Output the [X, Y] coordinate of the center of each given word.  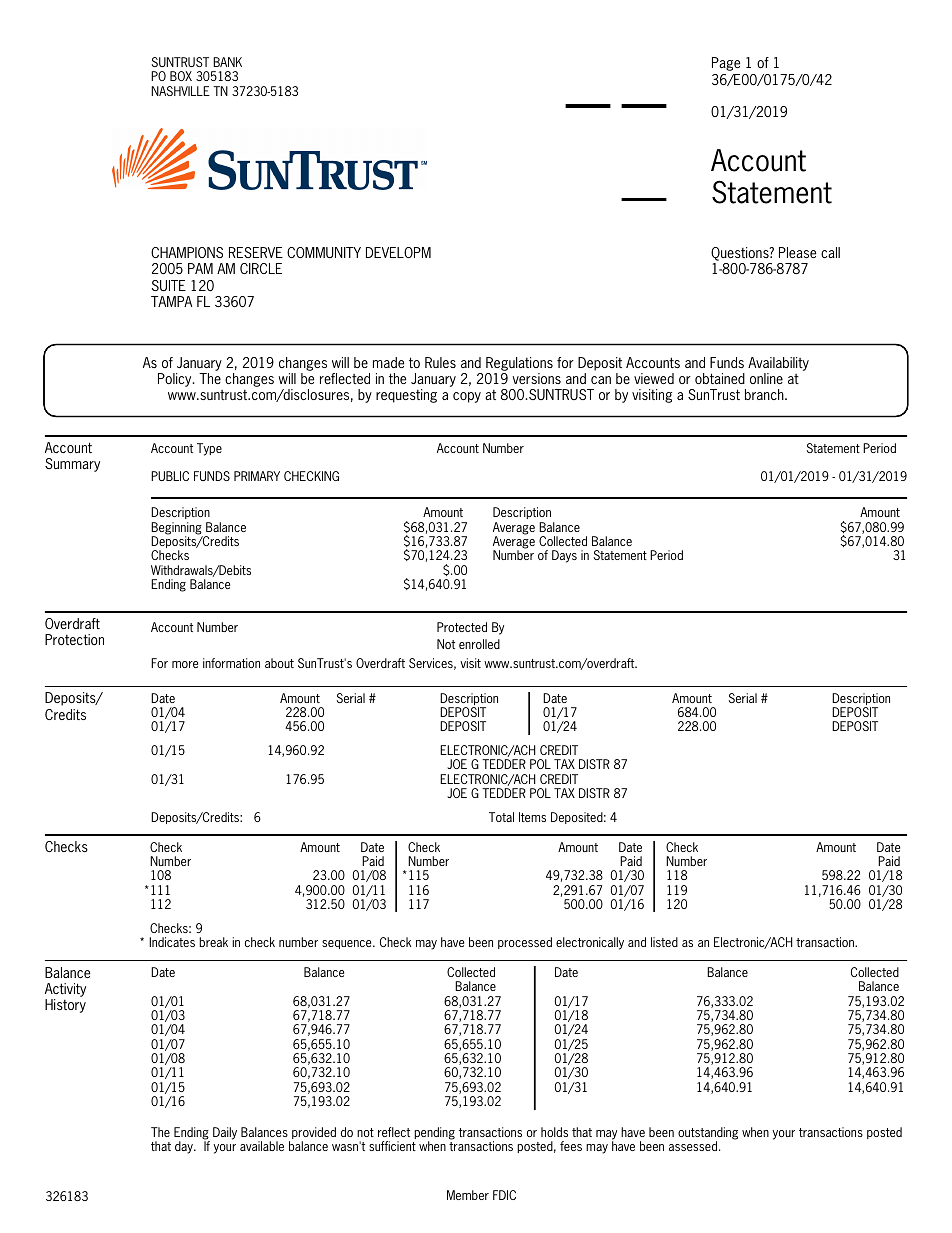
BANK [227, 62]
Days [564, 556]
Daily [225, 1133]
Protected [462, 627]
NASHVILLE [180, 91]
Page [726, 64]
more [185, 664]
